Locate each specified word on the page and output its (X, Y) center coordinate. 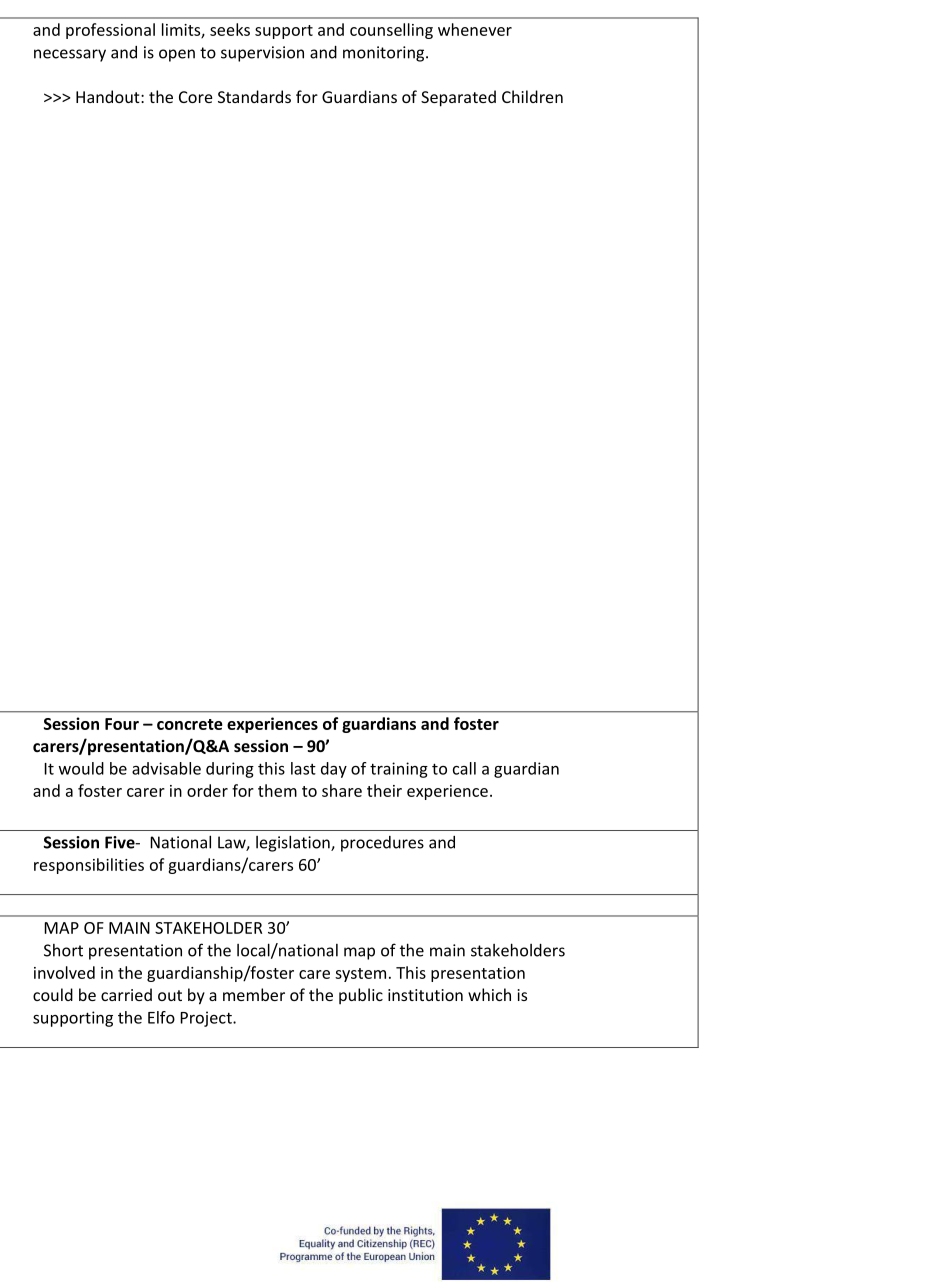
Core (195, 97)
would (81, 768)
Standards (254, 96)
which (489, 994)
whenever (475, 29)
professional (110, 31)
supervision (262, 54)
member (254, 994)
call (464, 768)
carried (126, 994)
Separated (458, 98)
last (303, 768)
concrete (190, 724)
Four (122, 724)
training (399, 770)
